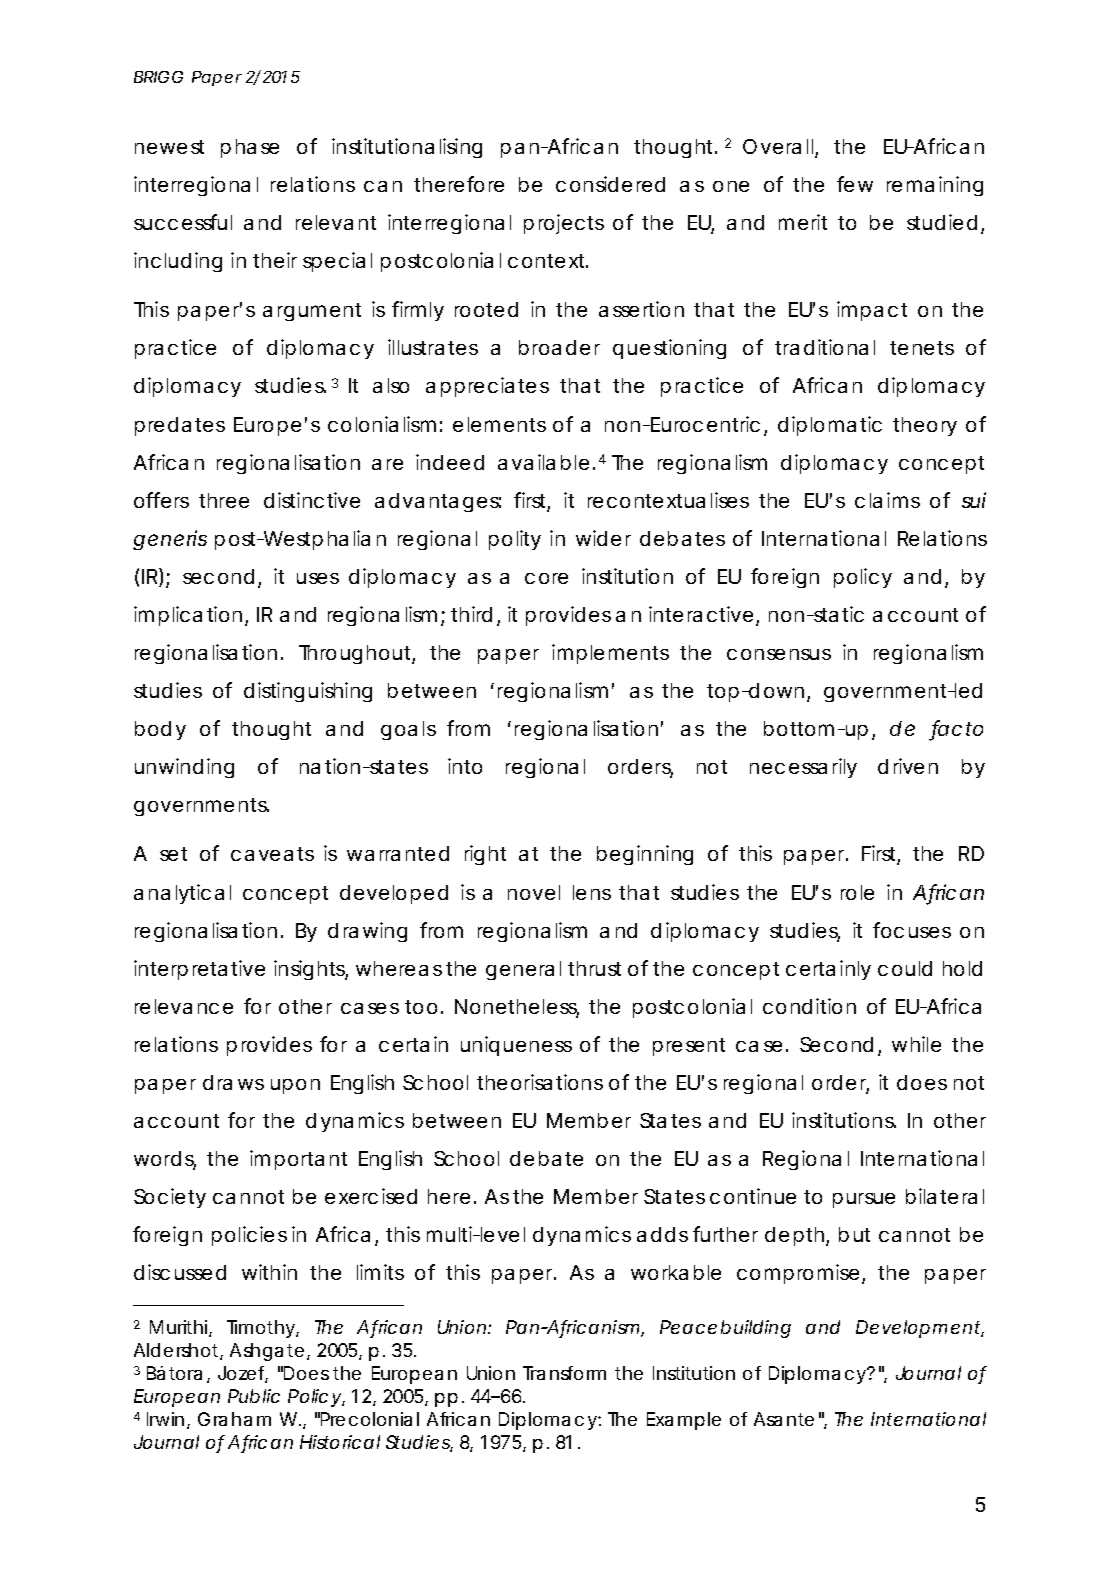  I want to click on unwinding, so click(184, 768).
